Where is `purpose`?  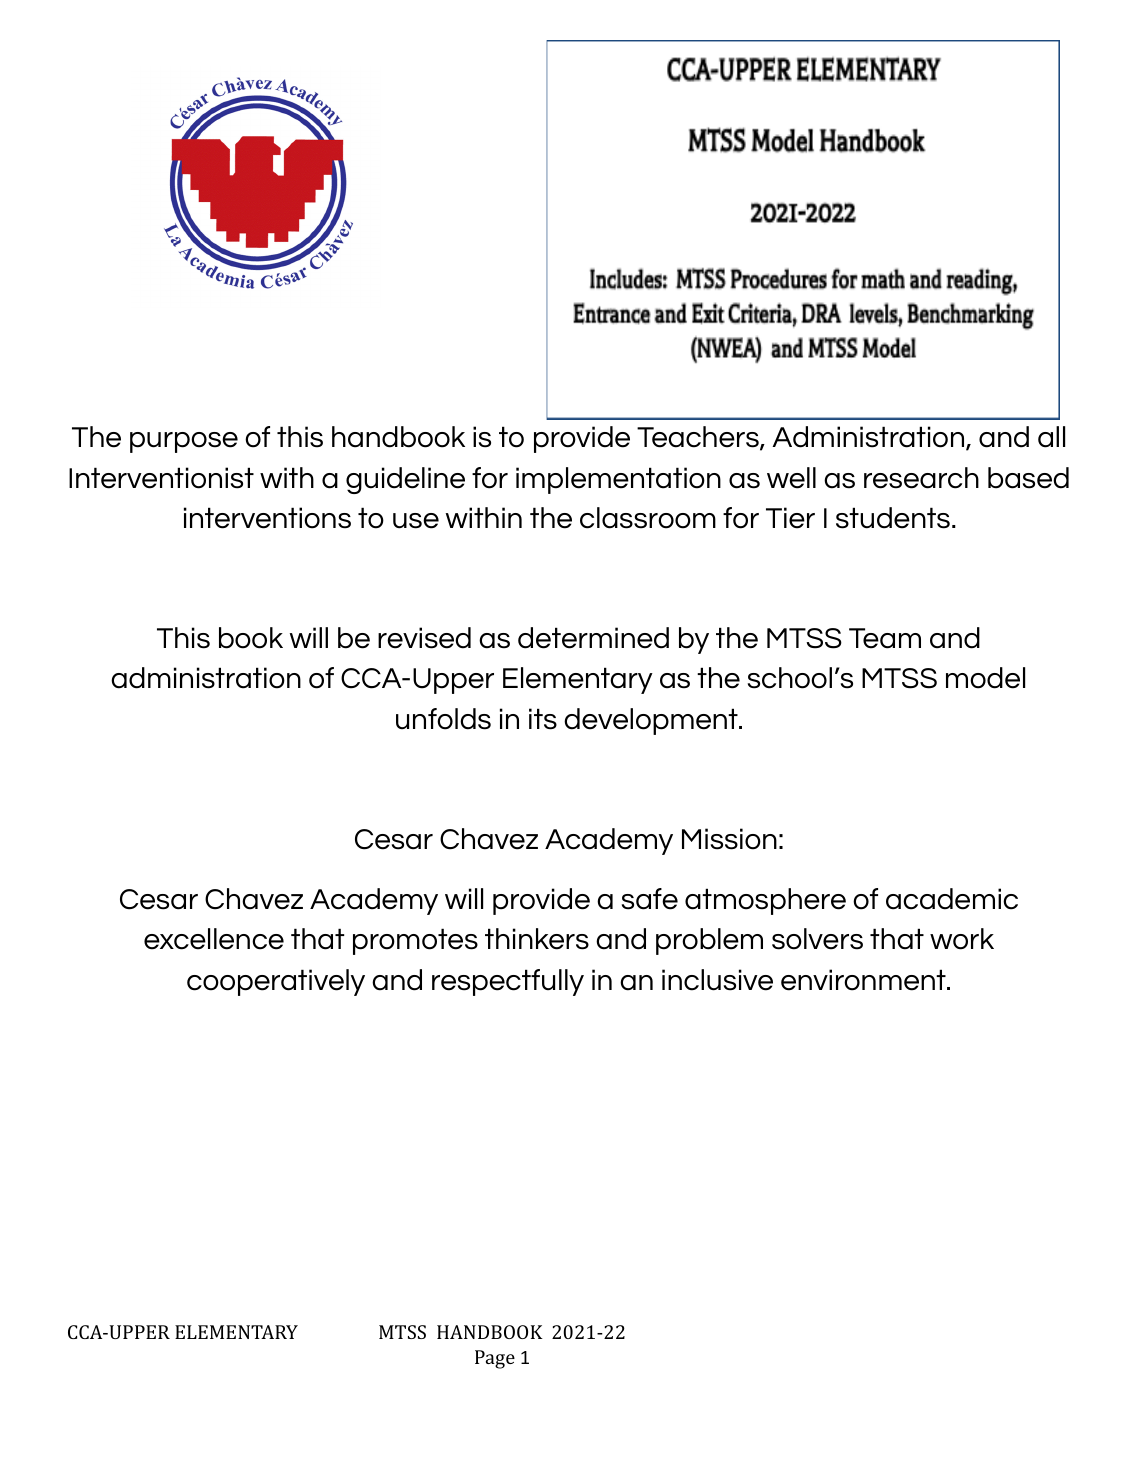 purpose is located at coordinates (184, 442).
